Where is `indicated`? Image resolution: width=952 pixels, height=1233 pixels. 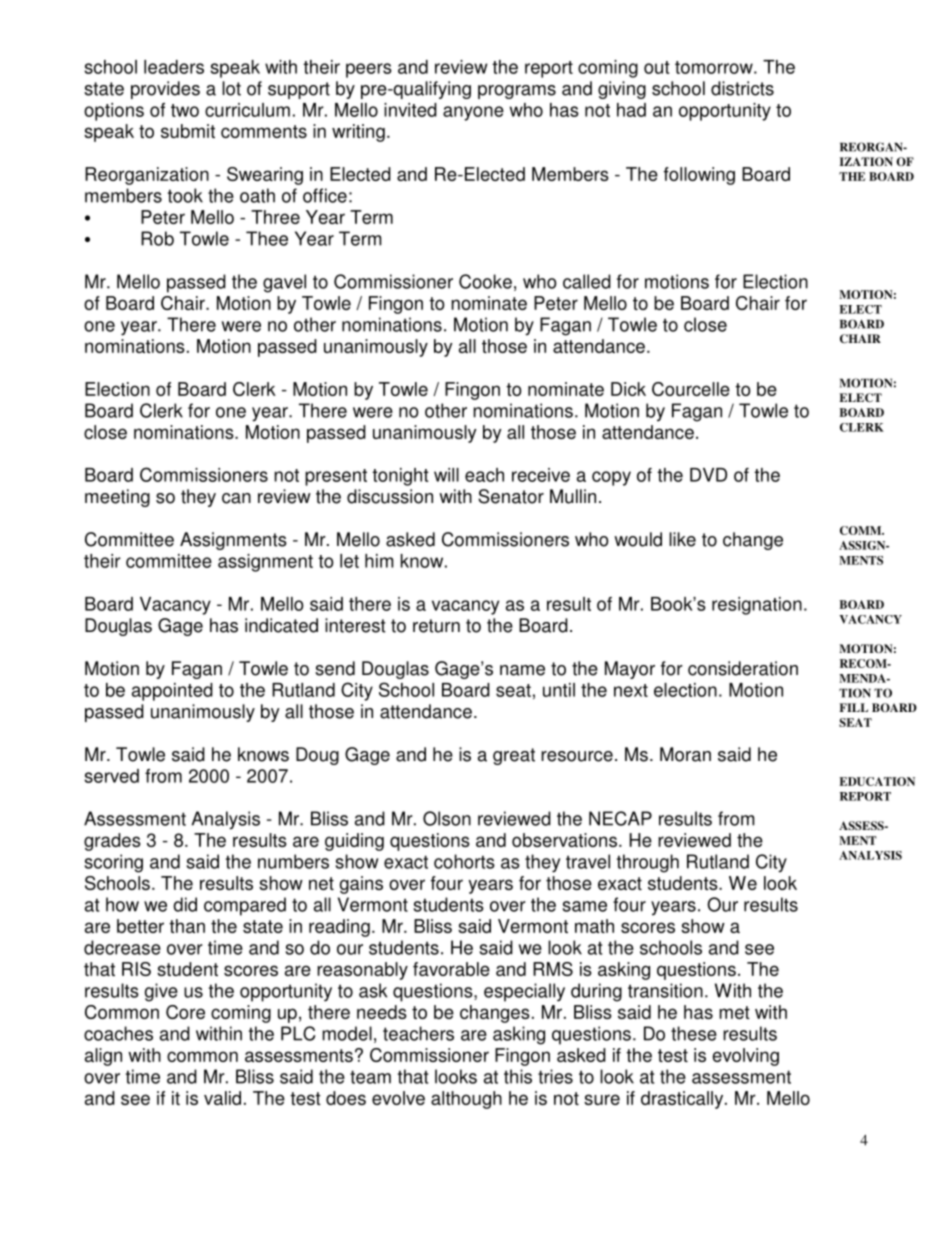 indicated is located at coordinates (281, 625).
